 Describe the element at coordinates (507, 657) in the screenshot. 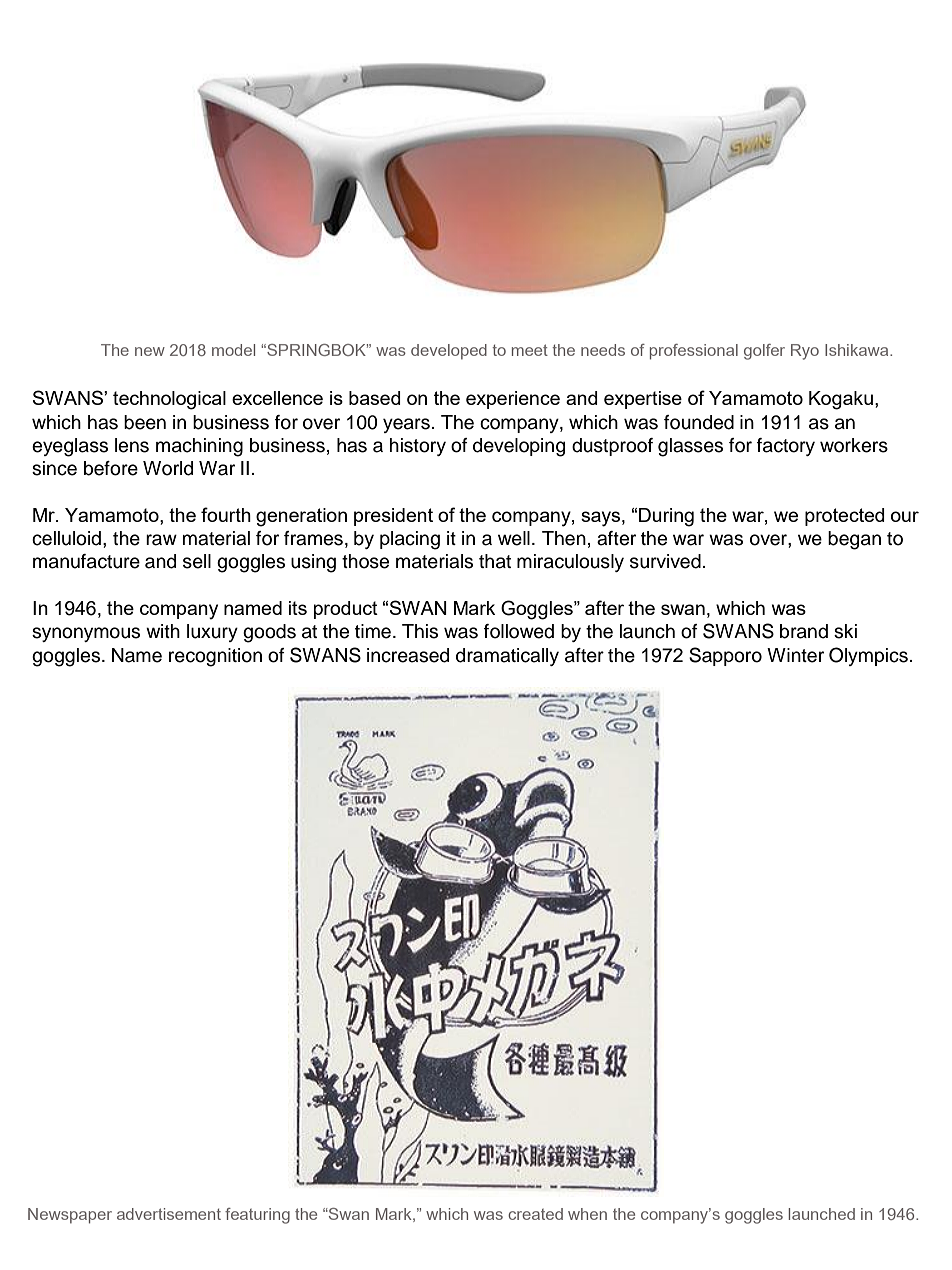

I see `dramatically` at that location.
